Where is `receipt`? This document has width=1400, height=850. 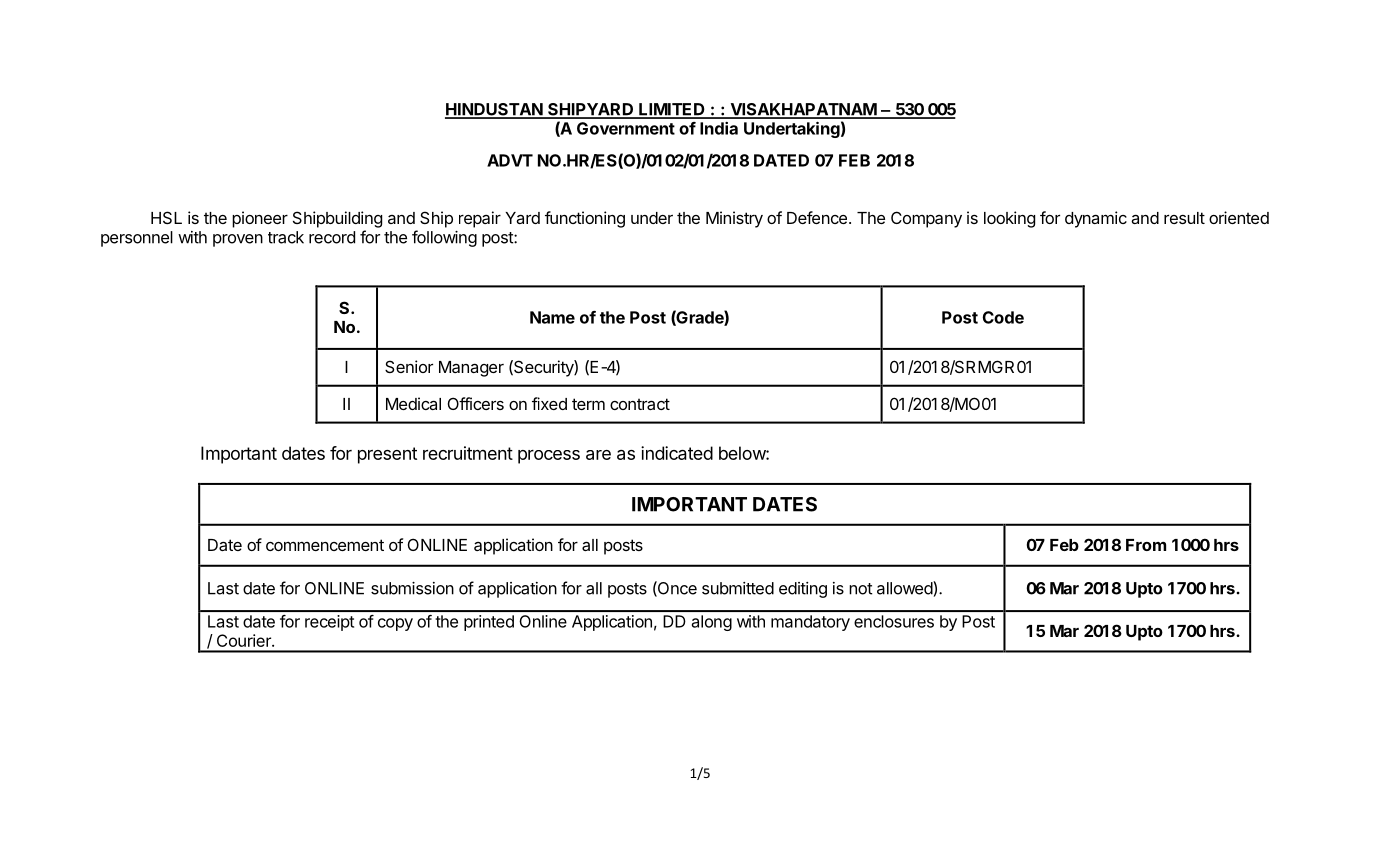 receipt is located at coordinates (329, 623).
